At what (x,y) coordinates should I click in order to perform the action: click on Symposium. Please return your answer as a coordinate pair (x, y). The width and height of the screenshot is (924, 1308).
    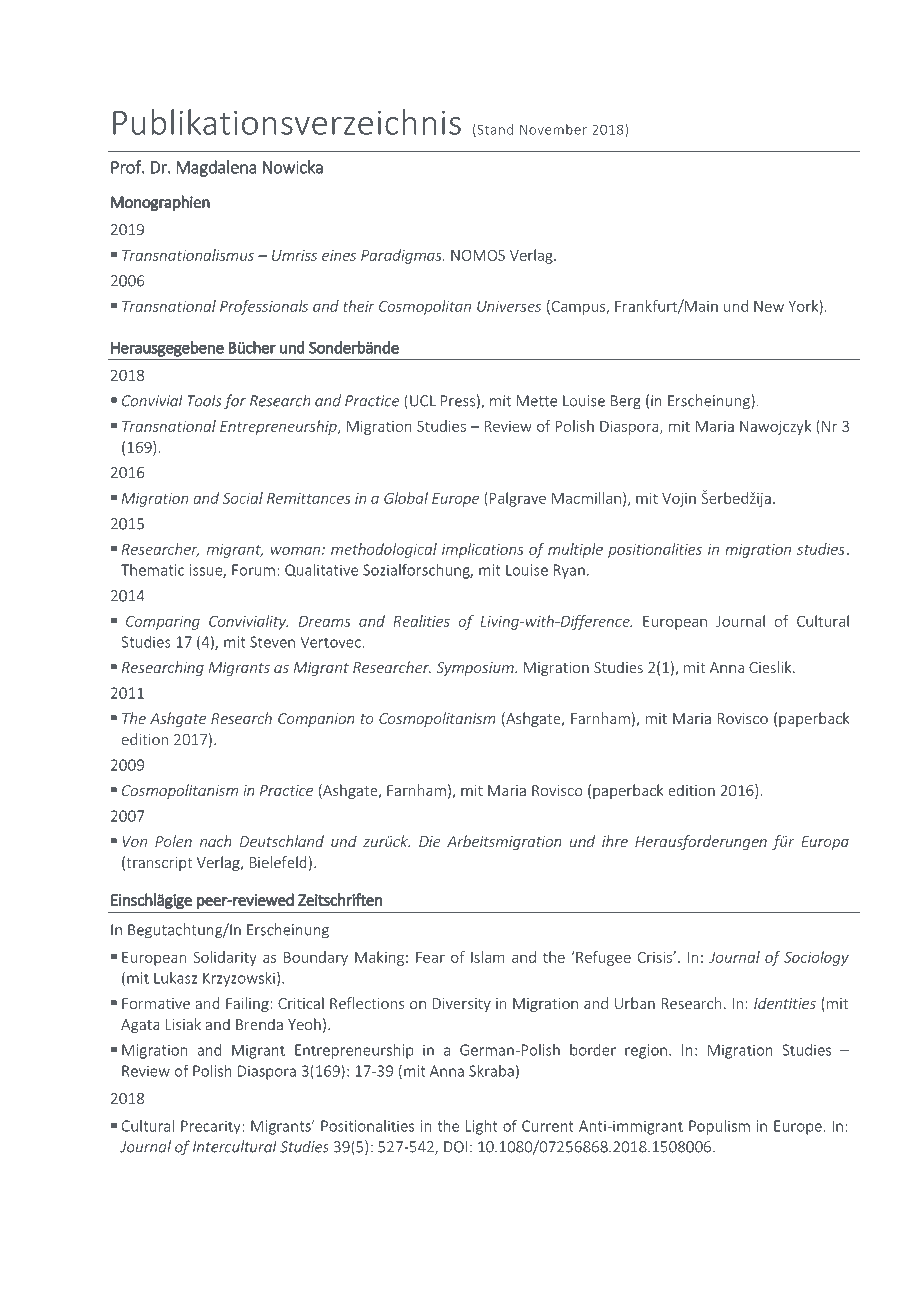
    Looking at the image, I should click on (476, 669).
